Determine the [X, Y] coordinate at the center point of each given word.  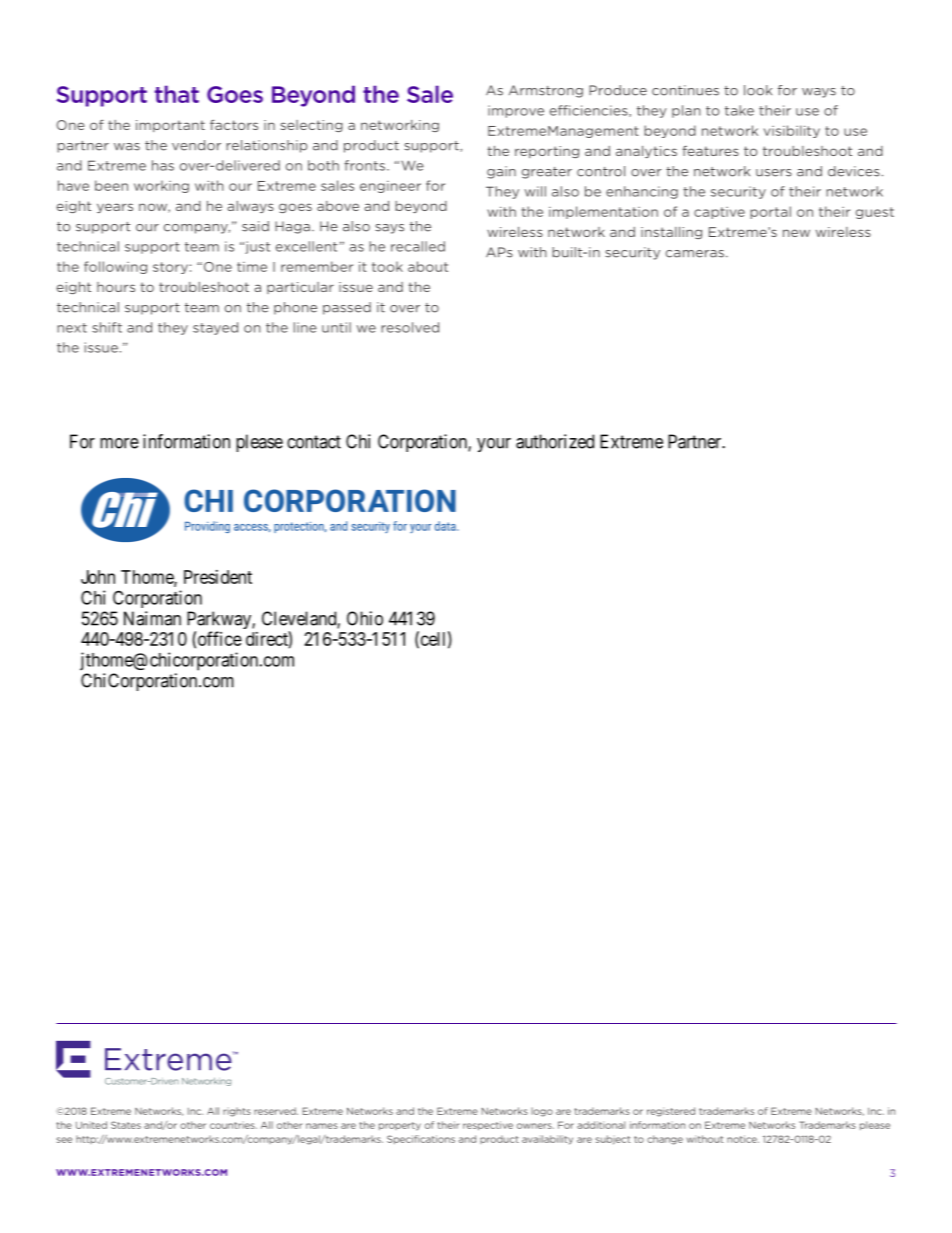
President [218, 577]
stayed [215, 328]
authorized [555, 441]
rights [237, 1112]
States [126, 1125]
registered [671, 1112]
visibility [792, 131]
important [170, 126]
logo [542, 1112]
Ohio [365, 618]
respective [488, 1126]
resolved [410, 327]
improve [516, 111]
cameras [695, 254]
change [665, 1140]
